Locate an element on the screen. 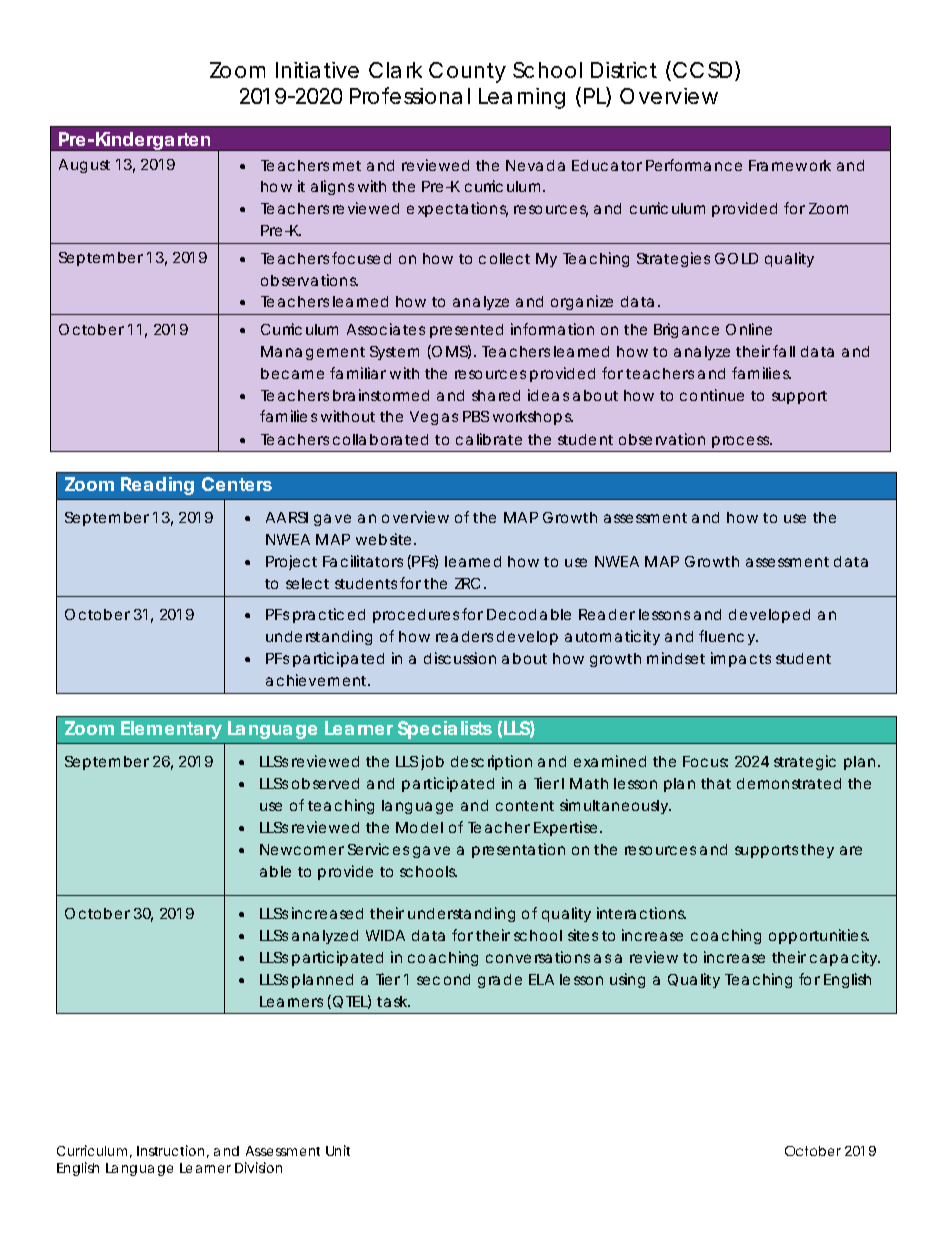 Image resolution: width=952 pixels, height=1233 pixels. presented is located at coordinates (466, 331).
